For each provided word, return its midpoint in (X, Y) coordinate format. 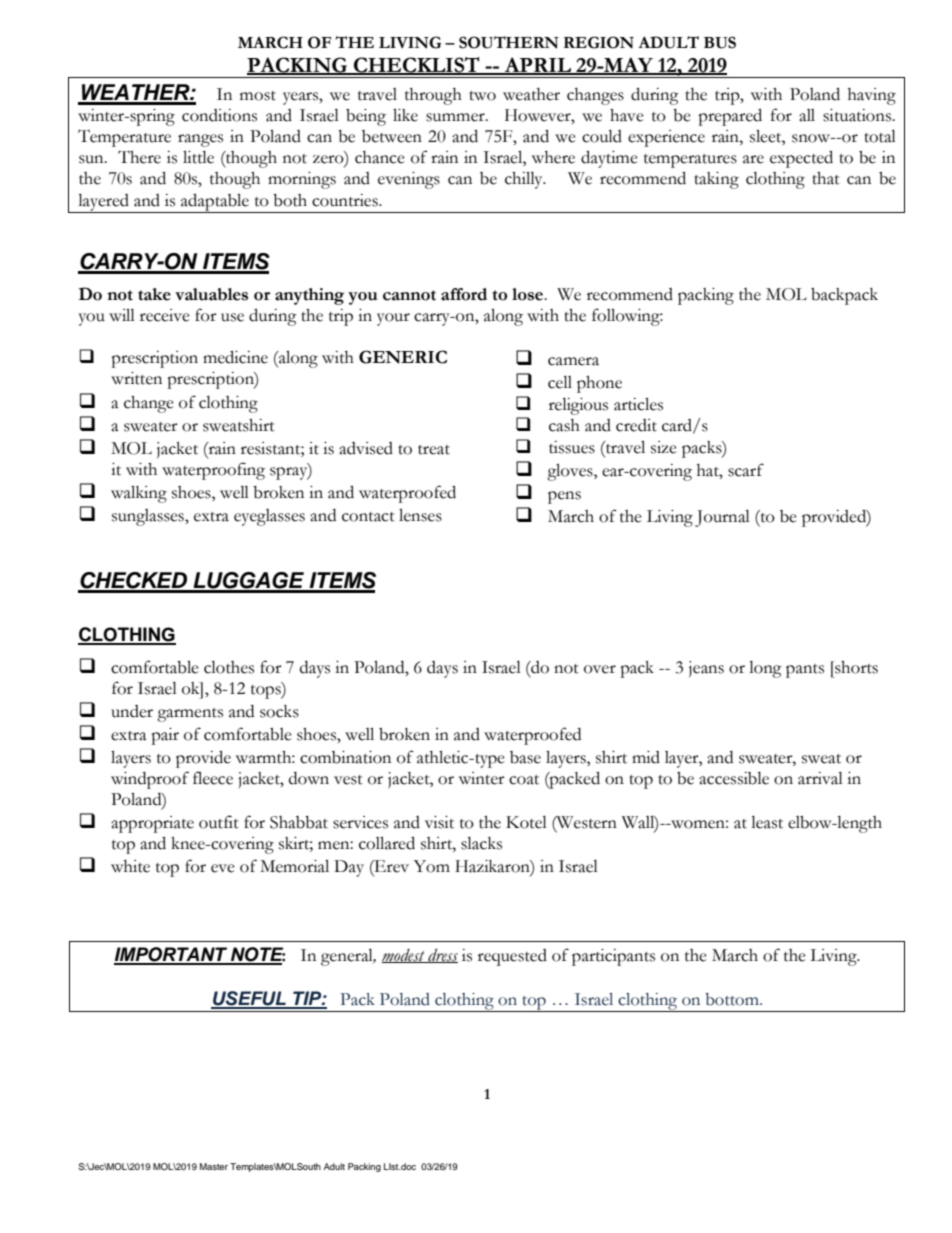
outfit (219, 822)
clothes (229, 667)
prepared (730, 117)
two (482, 96)
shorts (855, 667)
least (767, 822)
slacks (481, 843)
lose (529, 294)
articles (638, 404)
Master (214, 1166)
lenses (420, 515)
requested (512, 957)
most (258, 96)
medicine (235, 357)
